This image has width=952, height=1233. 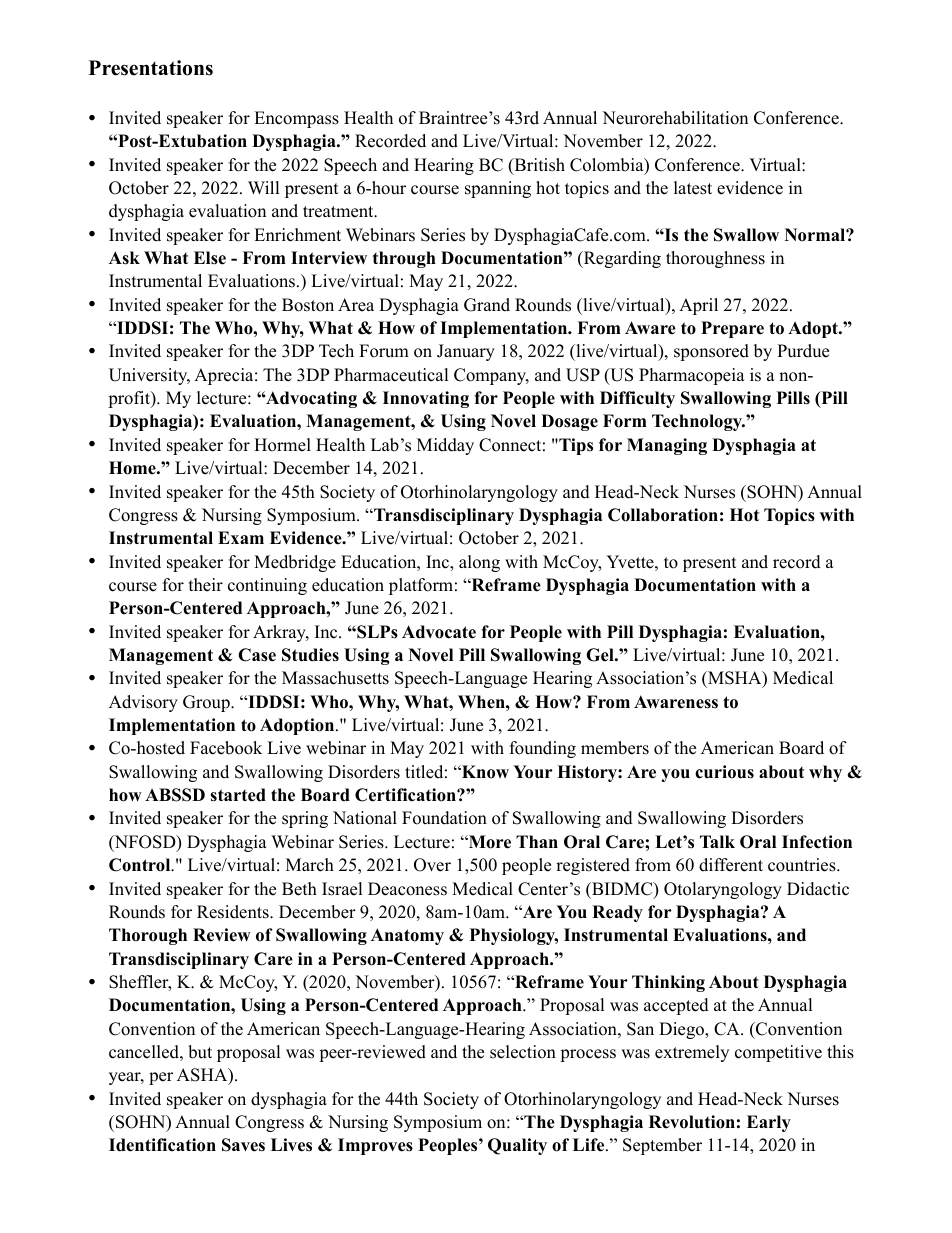 What do you see at coordinates (264, 187) in the image?
I see `Will` at bounding box center [264, 187].
